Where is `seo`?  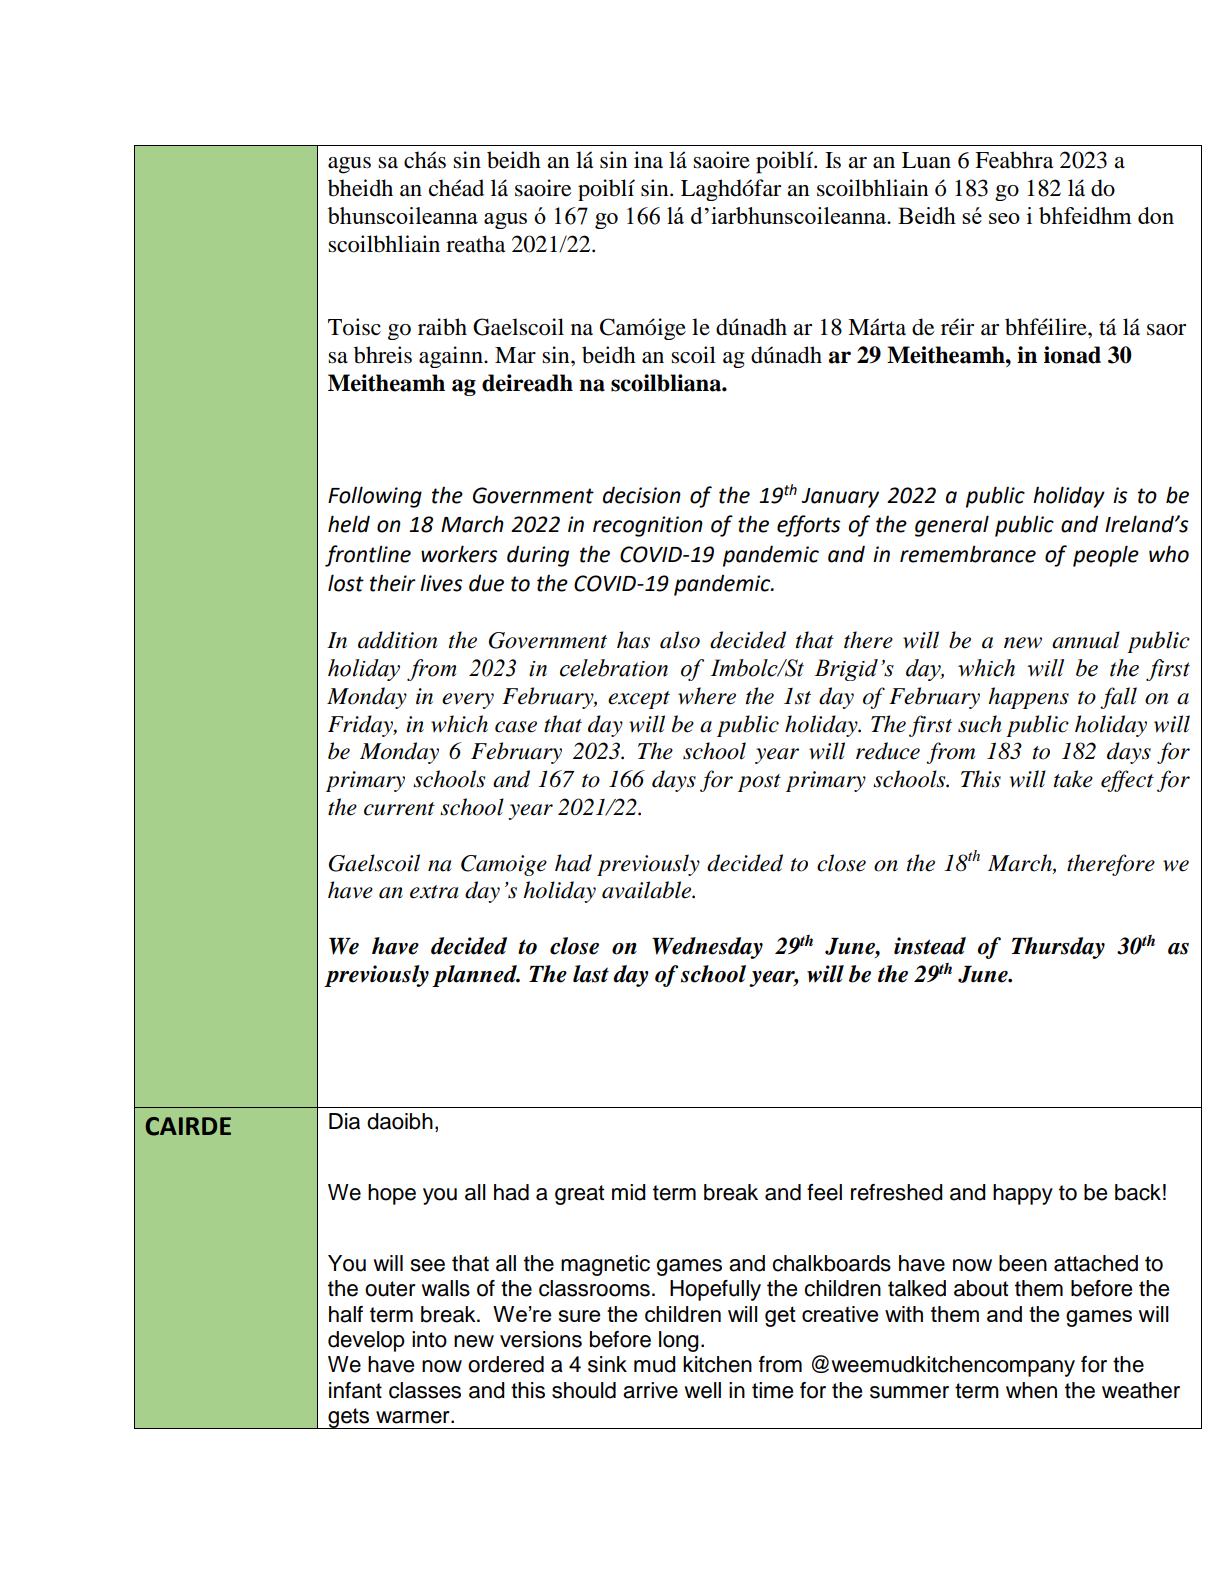 seo is located at coordinates (1004, 218).
